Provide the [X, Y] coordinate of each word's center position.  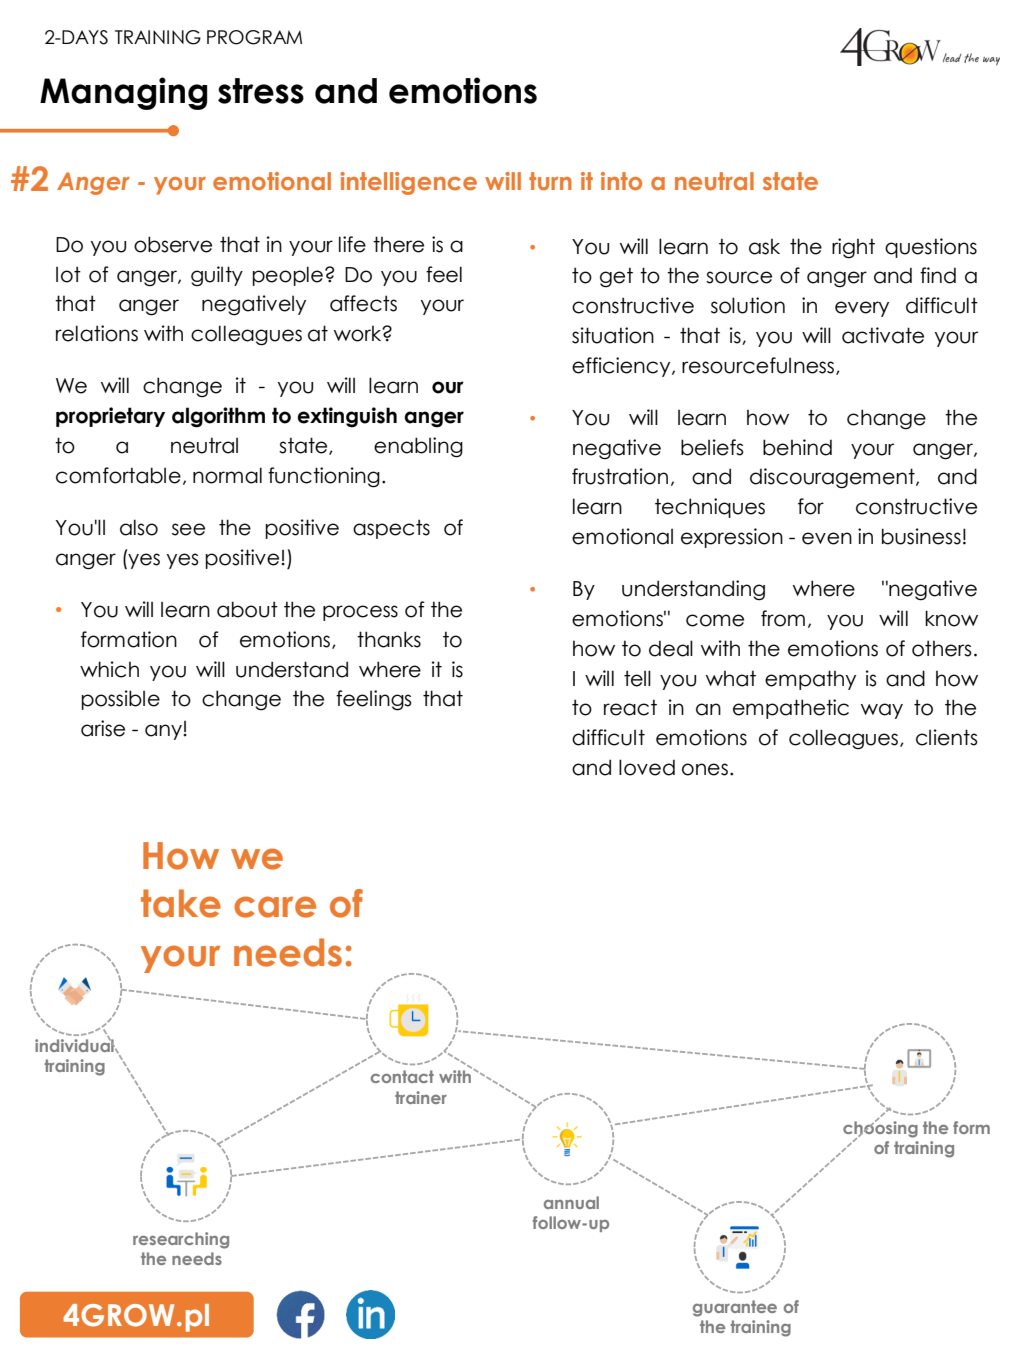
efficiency [622, 367]
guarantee [735, 1308]
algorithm [218, 417]
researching [181, 1240]
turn [550, 181]
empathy [810, 680]
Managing [123, 93]
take [181, 903]
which [109, 669]
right [853, 248]
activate [883, 335]
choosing [880, 1129]
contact [402, 1076]
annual [571, 1202]
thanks [389, 639]
